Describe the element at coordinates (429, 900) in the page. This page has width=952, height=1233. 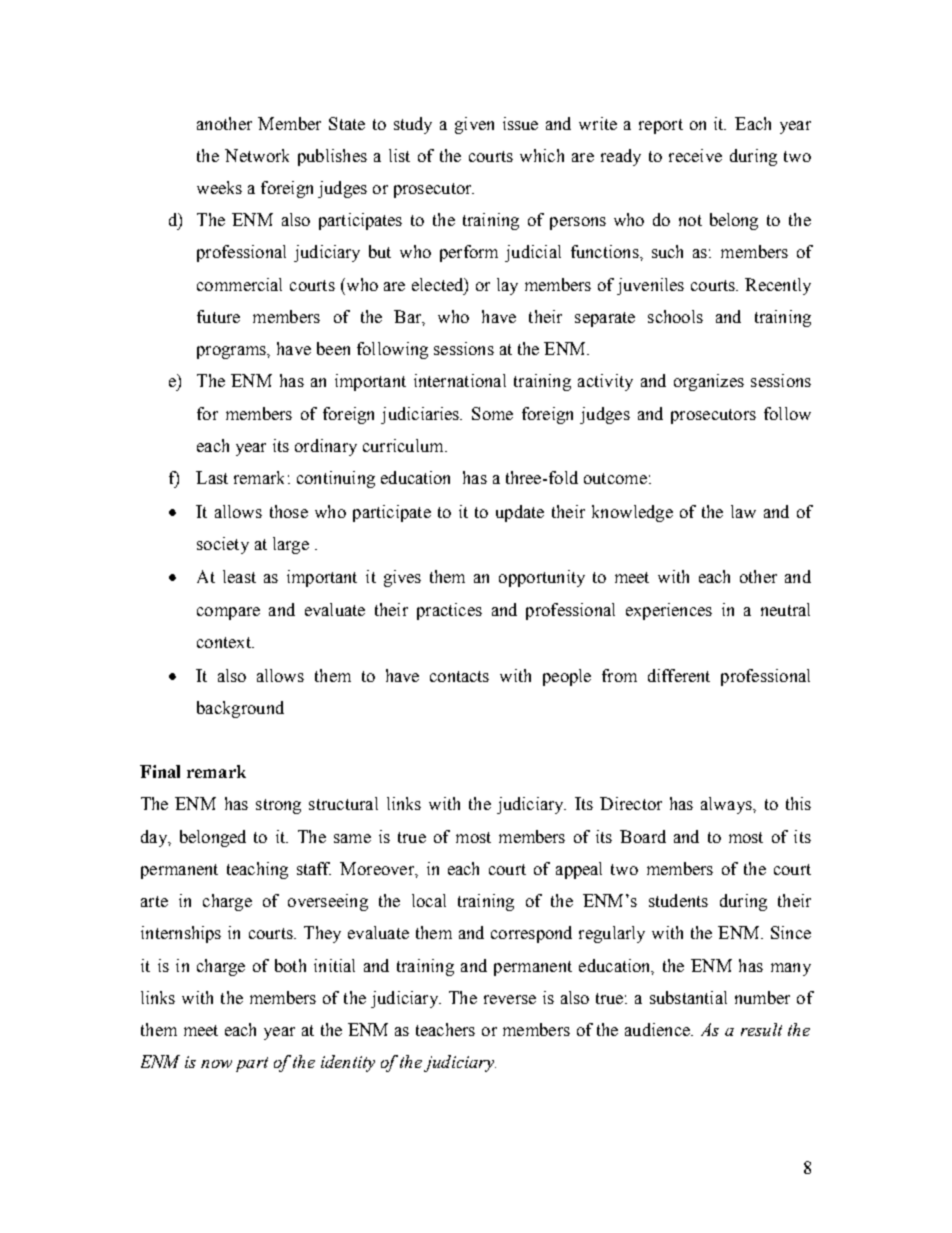
I see `local` at that location.
